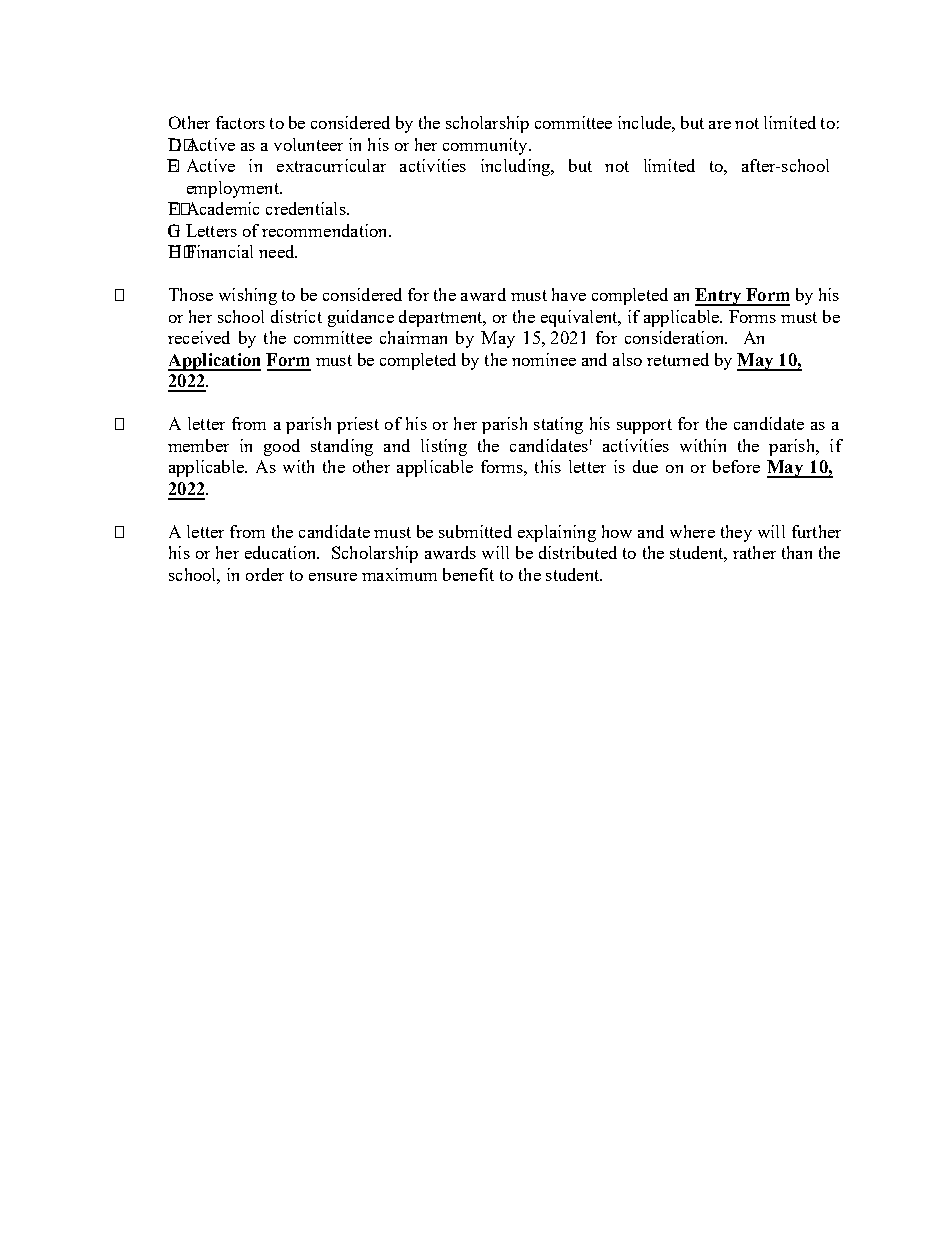 Image resolution: width=952 pixels, height=1233 pixels. What do you see at coordinates (265, 574) in the screenshot?
I see `order` at bounding box center [265, 574].
